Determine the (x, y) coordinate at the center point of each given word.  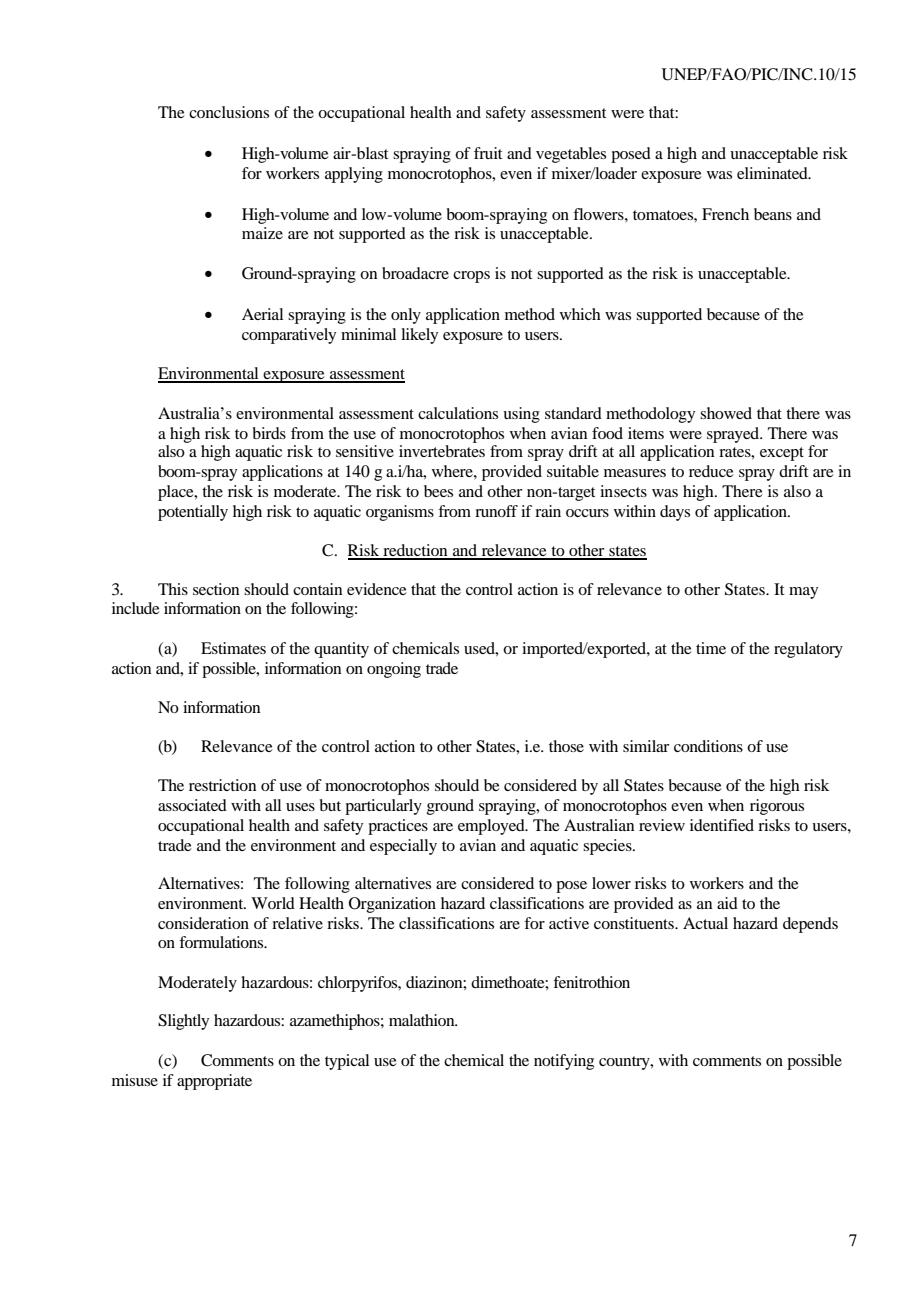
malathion (423, 1020)
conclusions (229, 112)
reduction (415, 551)
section (216, 589)
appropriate (214, 1082)
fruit (488, 153)
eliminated (773, 173)
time (711, 648)
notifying (564, 1062)
